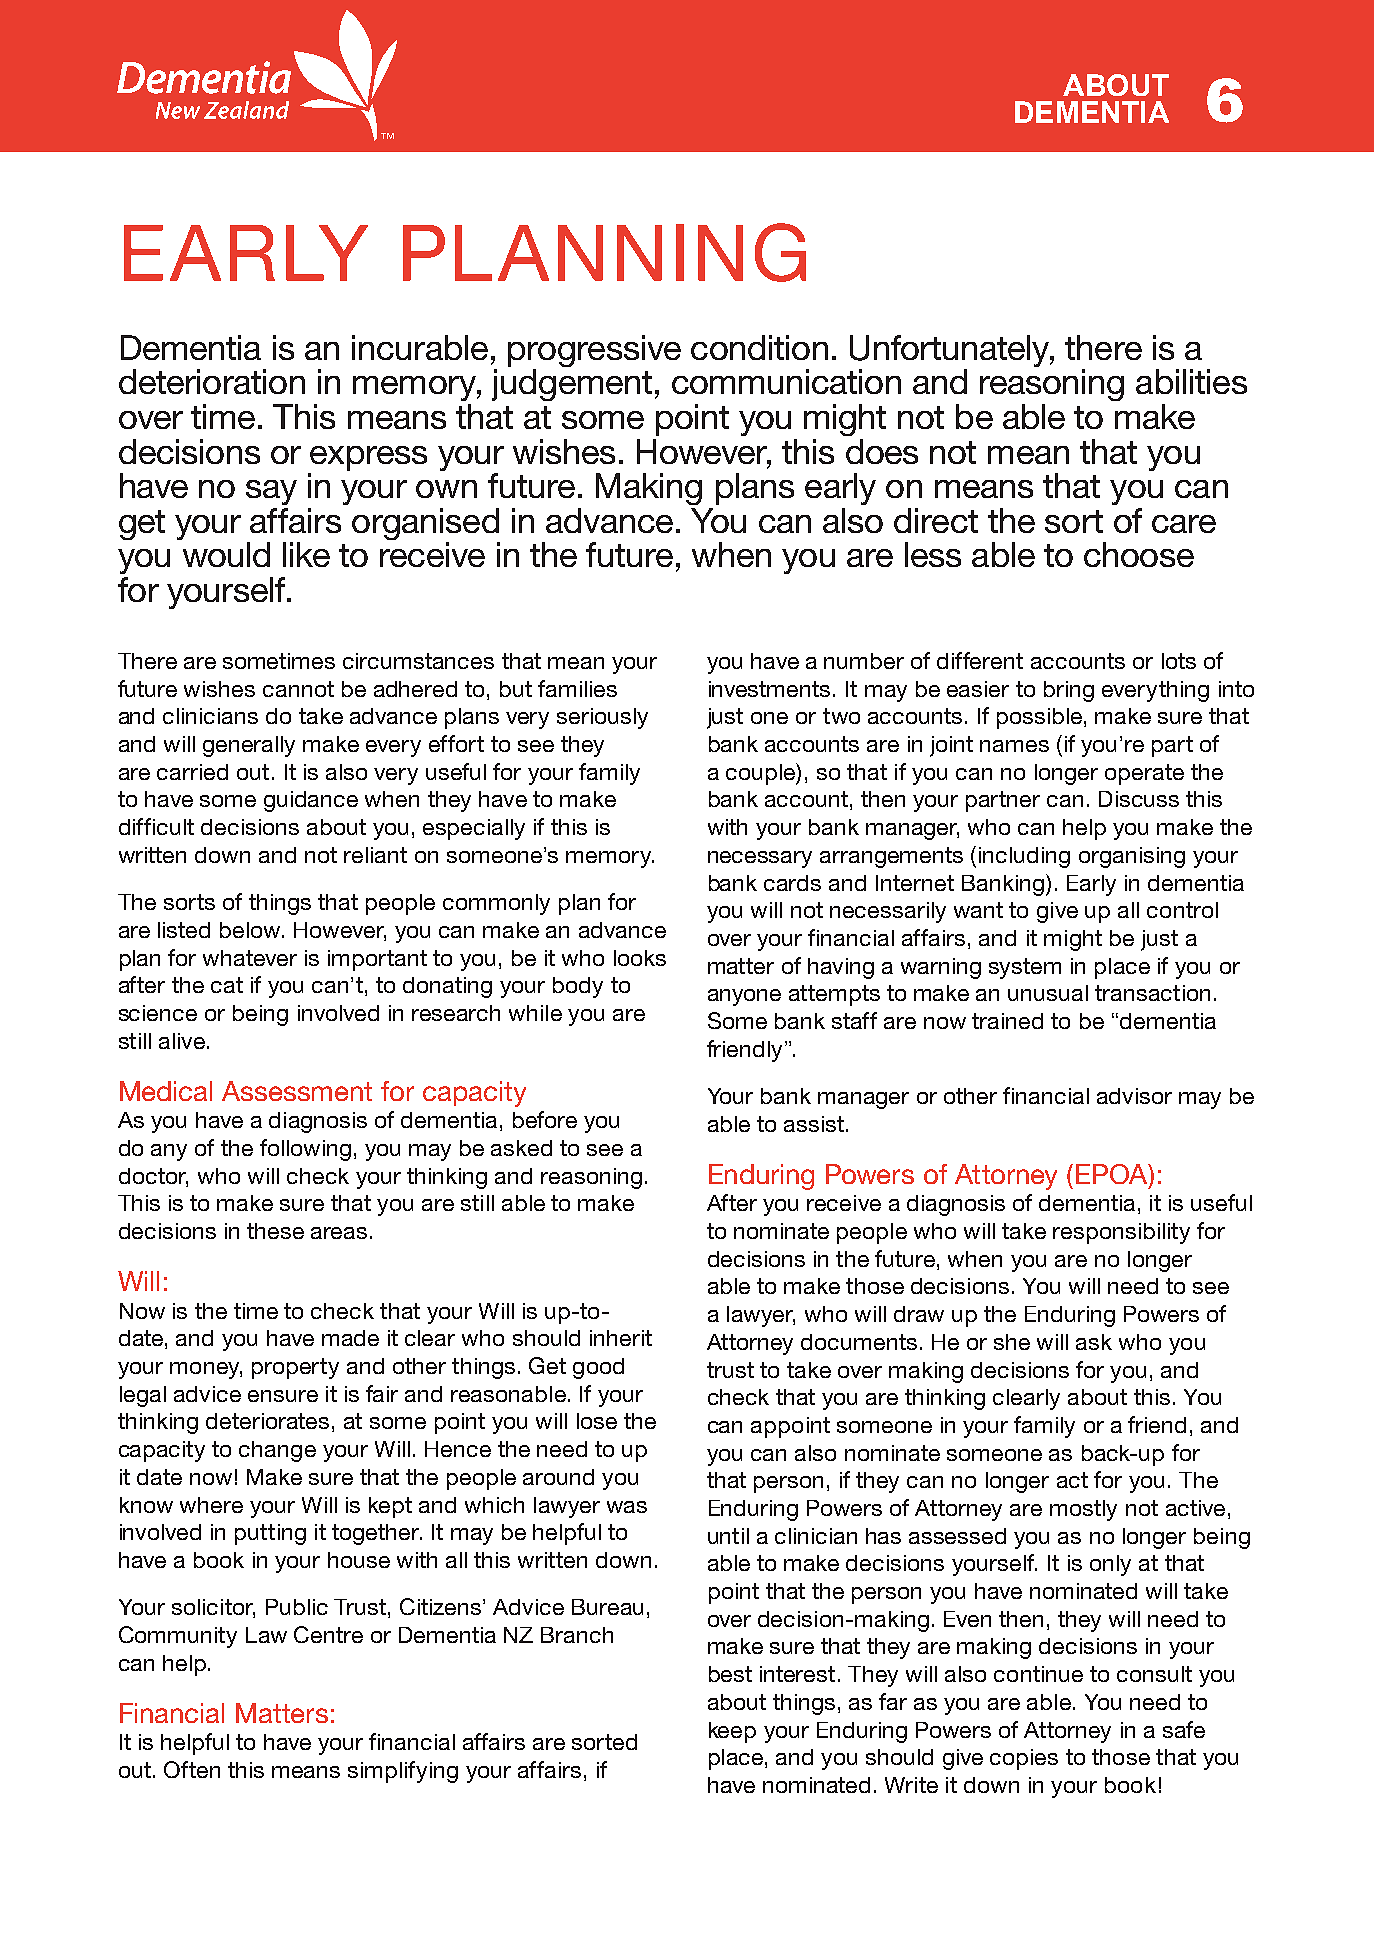  I want to click on deterioration, so click(212, 381).
